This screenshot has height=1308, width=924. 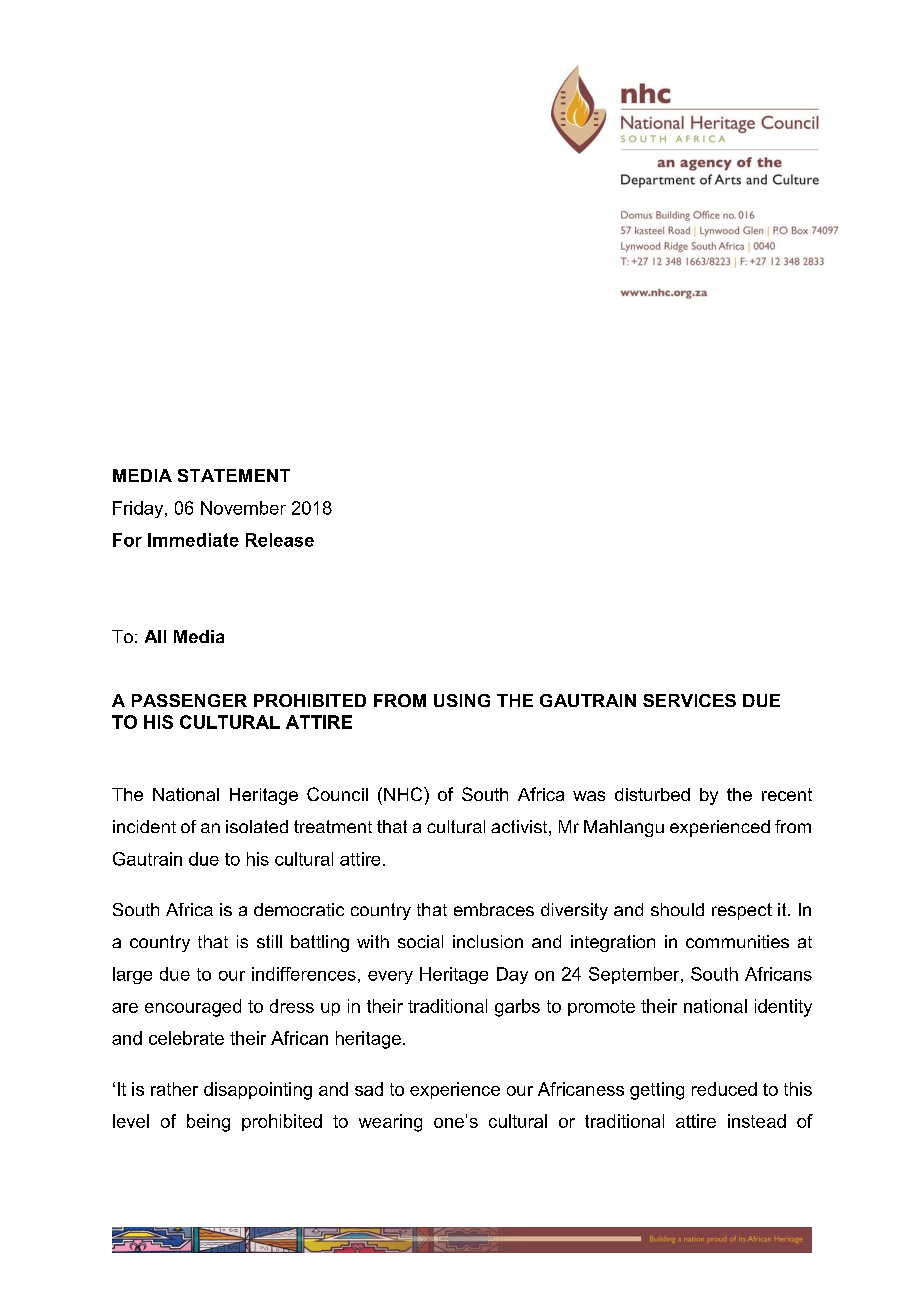 I want to click on disturbed, so click(x=652, y=794).
